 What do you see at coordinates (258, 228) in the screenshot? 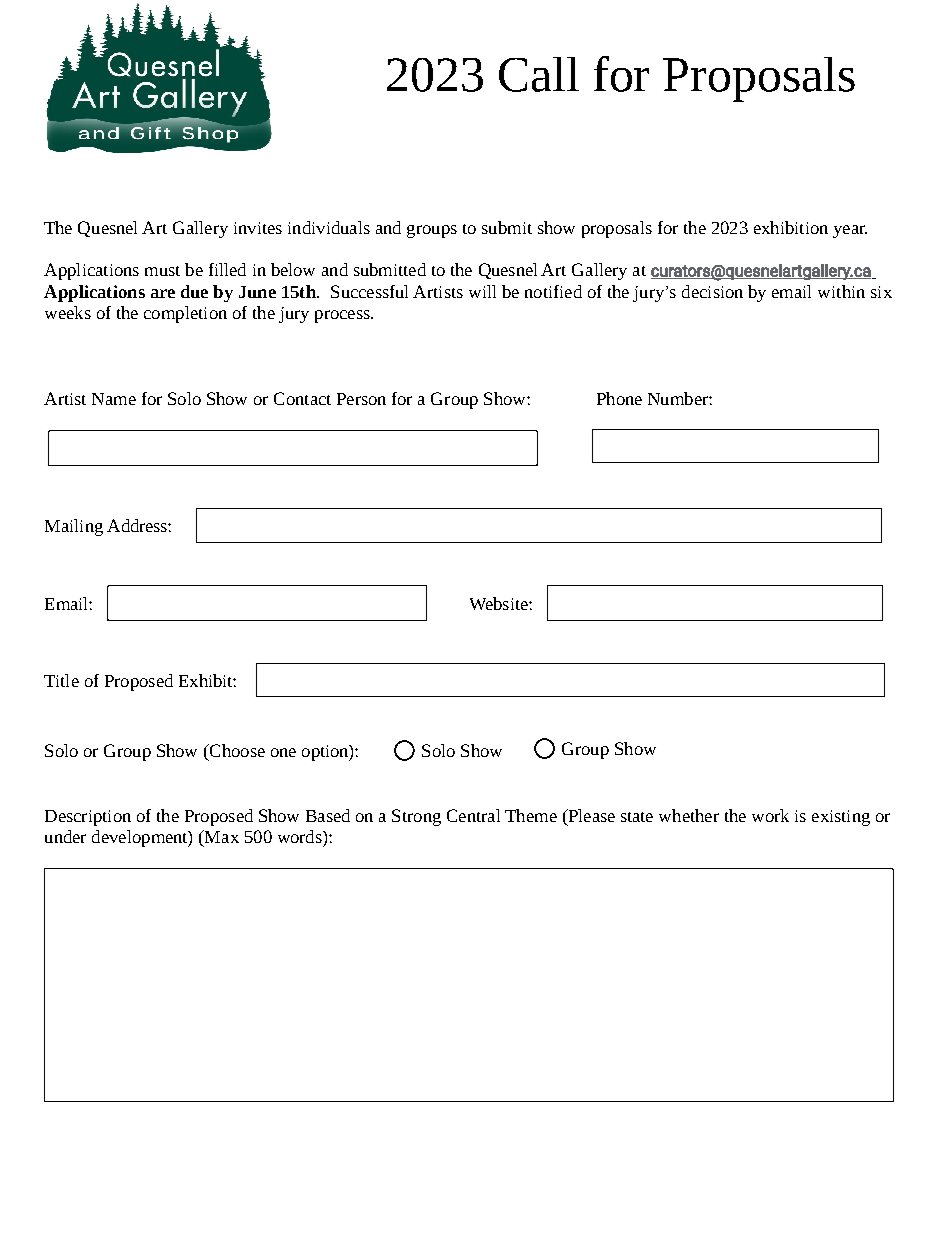
I see `invites` at bounding box center [258, 228].
